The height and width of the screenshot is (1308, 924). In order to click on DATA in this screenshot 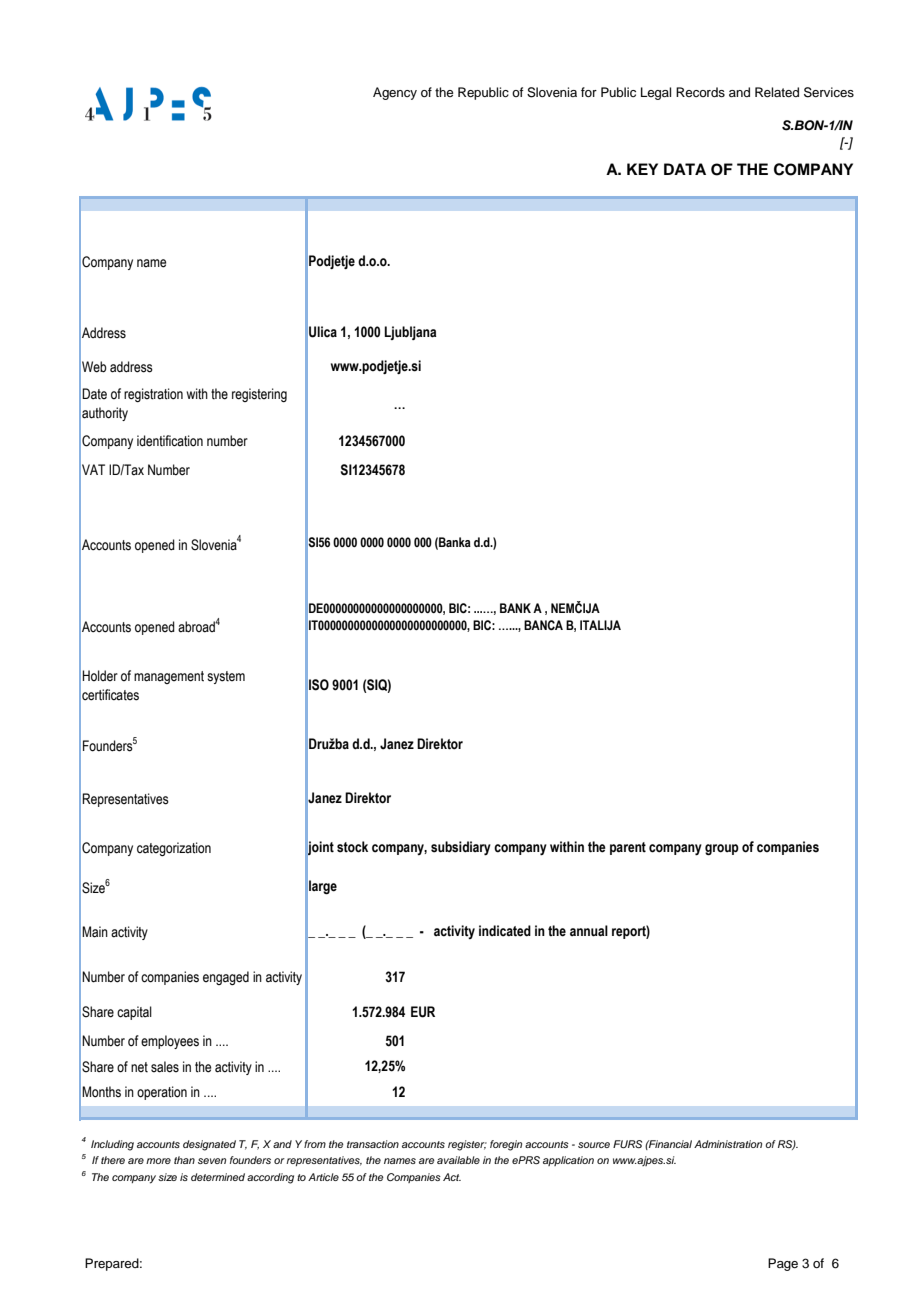, I will do `click(685, 169)`.
